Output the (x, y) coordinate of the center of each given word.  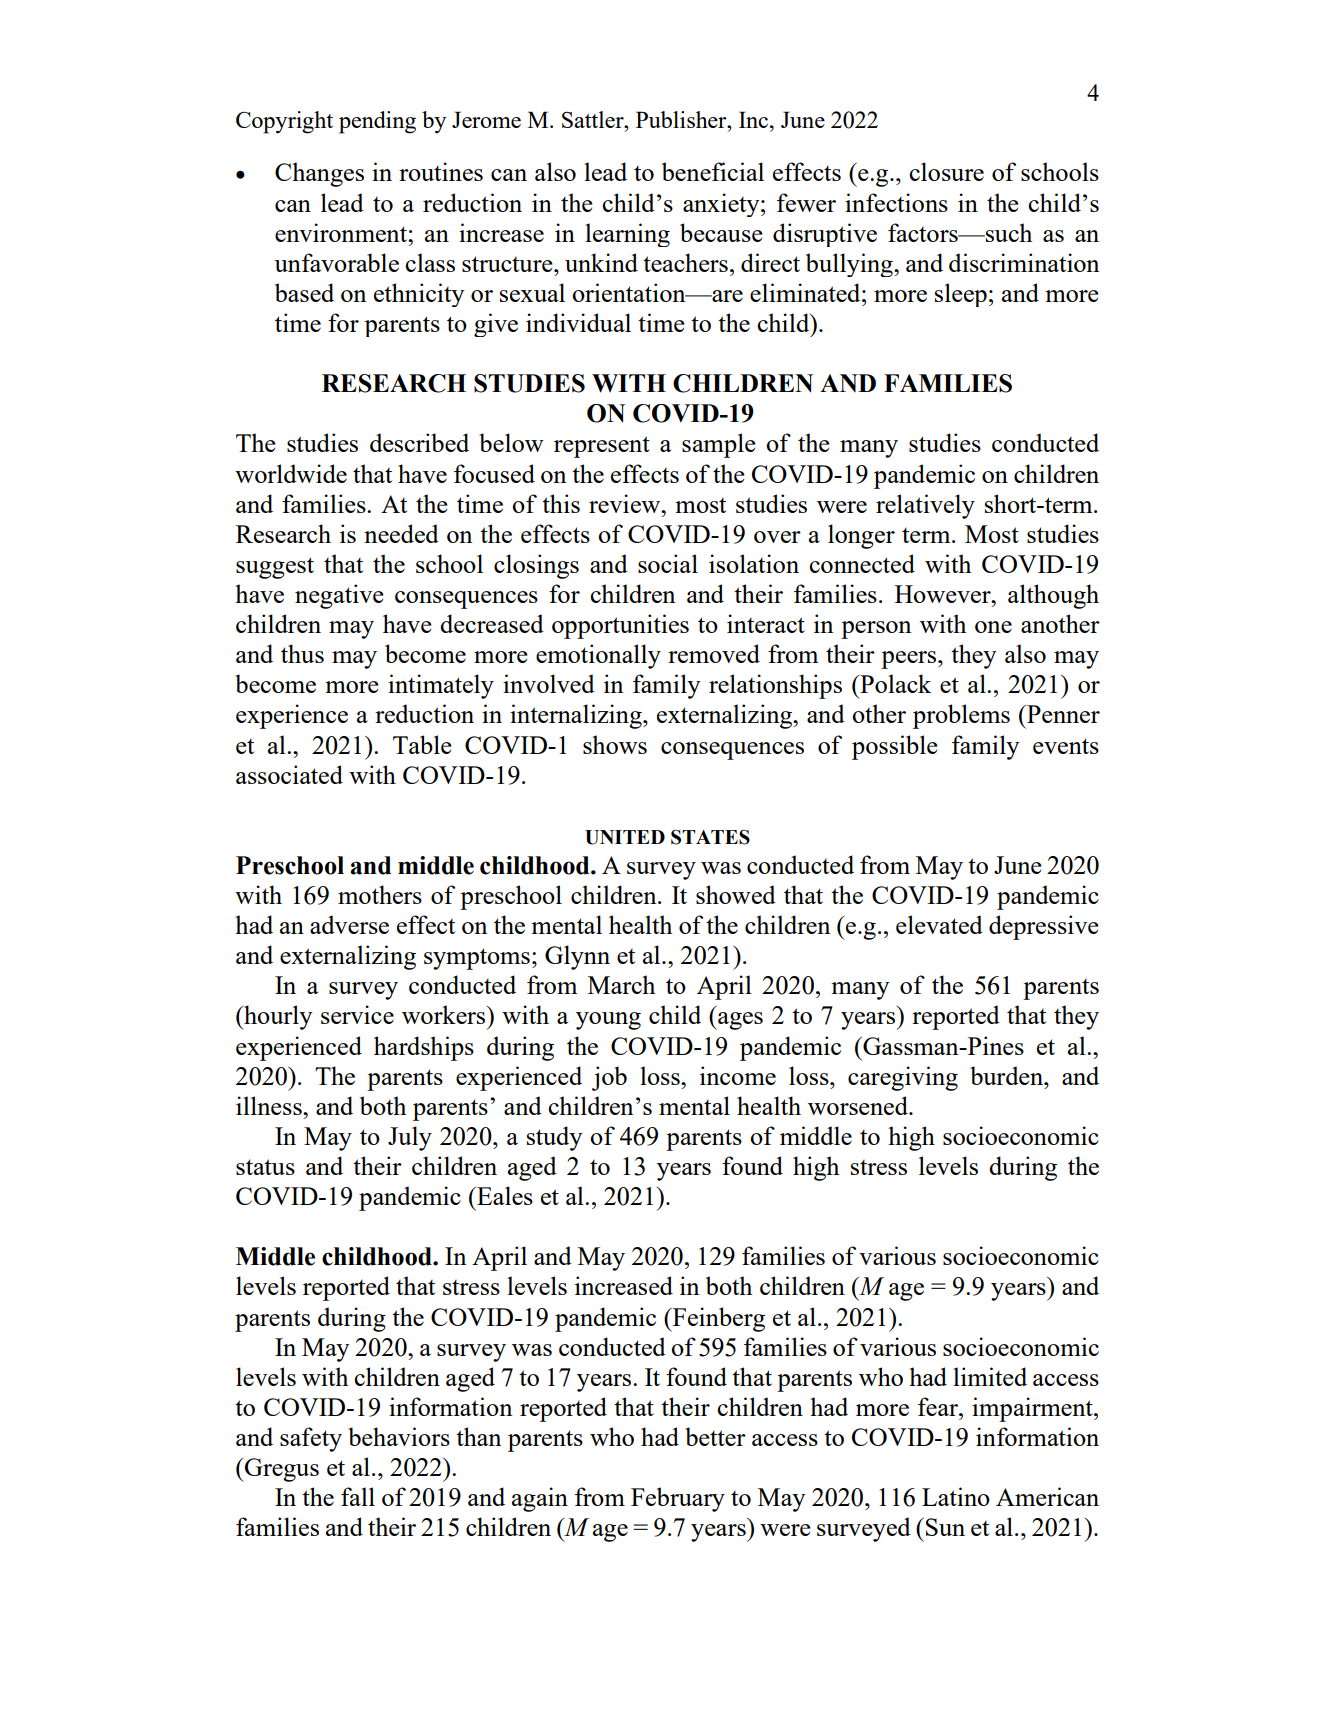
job (609, 1078)
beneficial (713, 171)
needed (401, 533)
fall (358, 1496)
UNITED (625, 837)
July (410, 1138)
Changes (319, 174)
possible (895, 747)
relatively (925, 506)
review (626, 503)
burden (1007, 1075)
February (678, 1499)
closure (946, 171)
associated (289, 774)
